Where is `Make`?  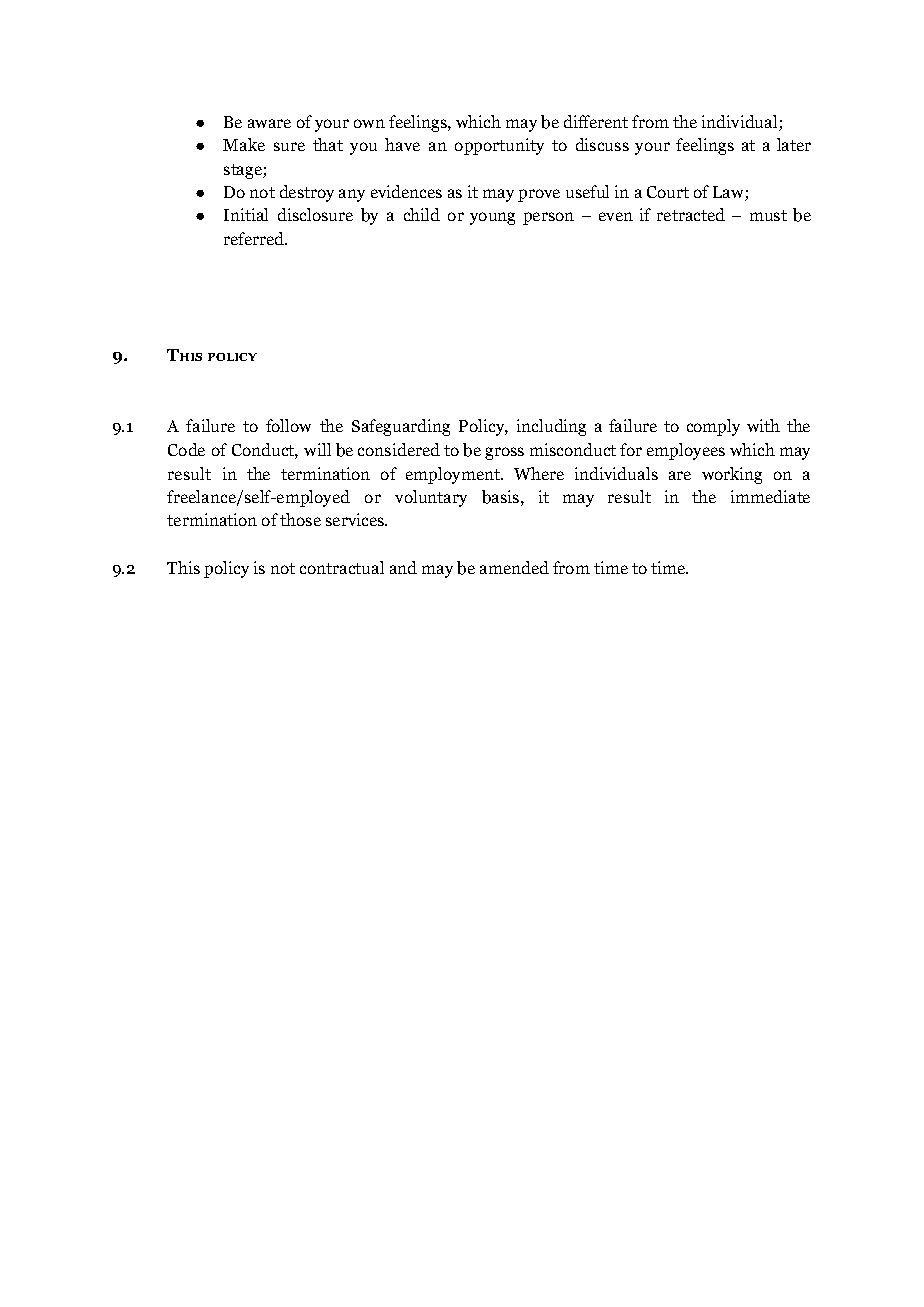 Make is located at coordinates (244, 144).
